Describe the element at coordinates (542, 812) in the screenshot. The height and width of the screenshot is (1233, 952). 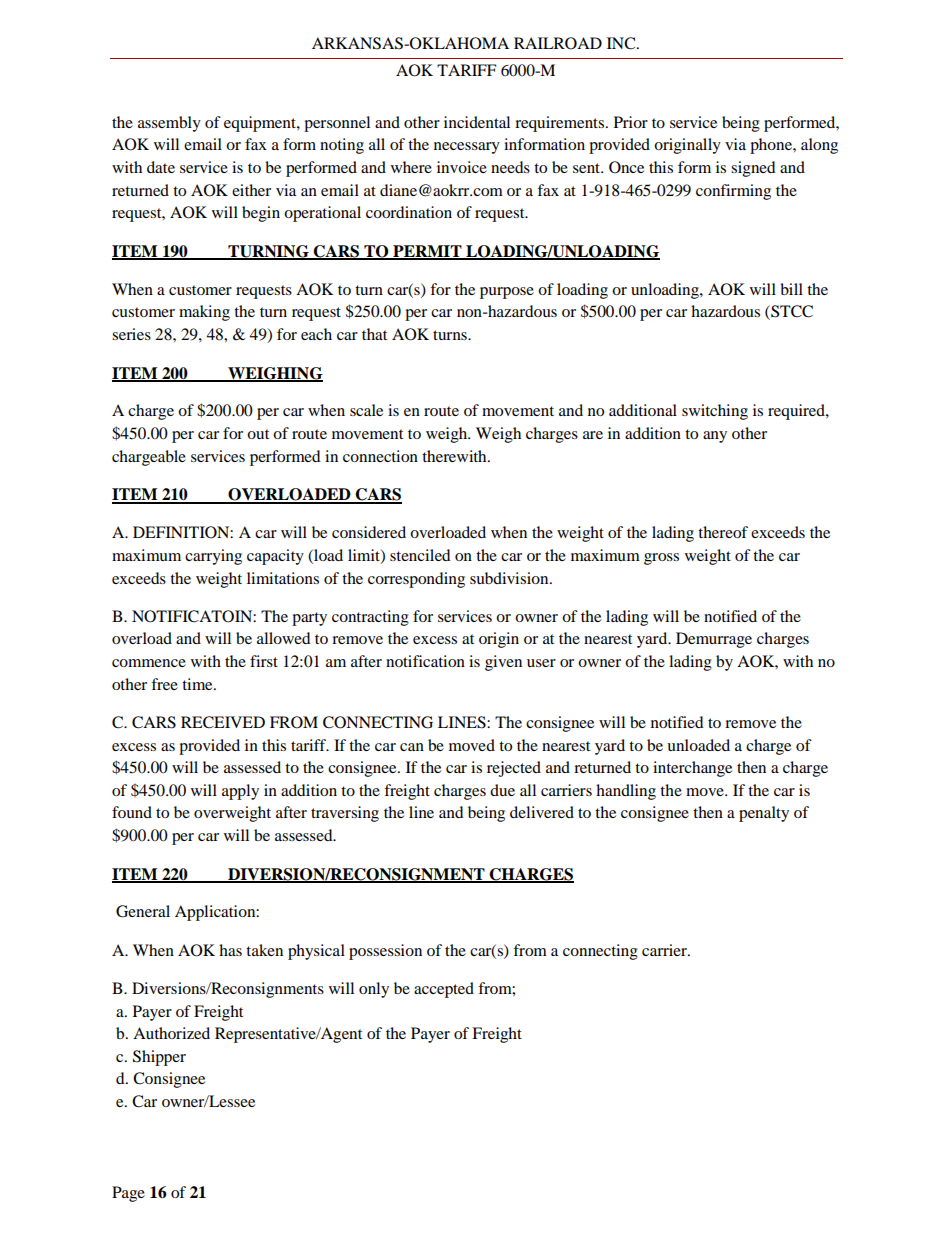
I see `delivered` at that location.
